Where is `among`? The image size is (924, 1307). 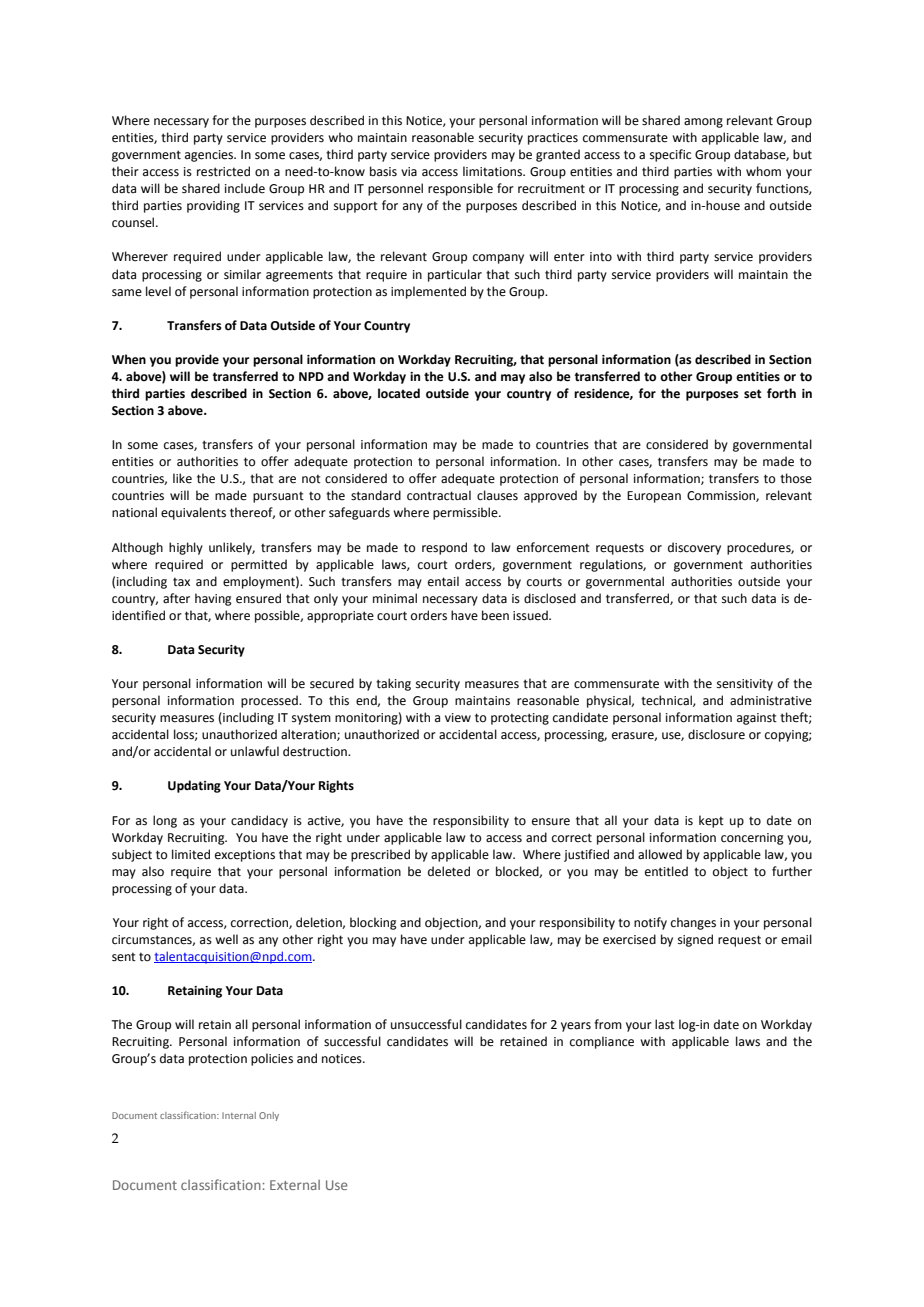 among is located at coordinates (703, 123).
